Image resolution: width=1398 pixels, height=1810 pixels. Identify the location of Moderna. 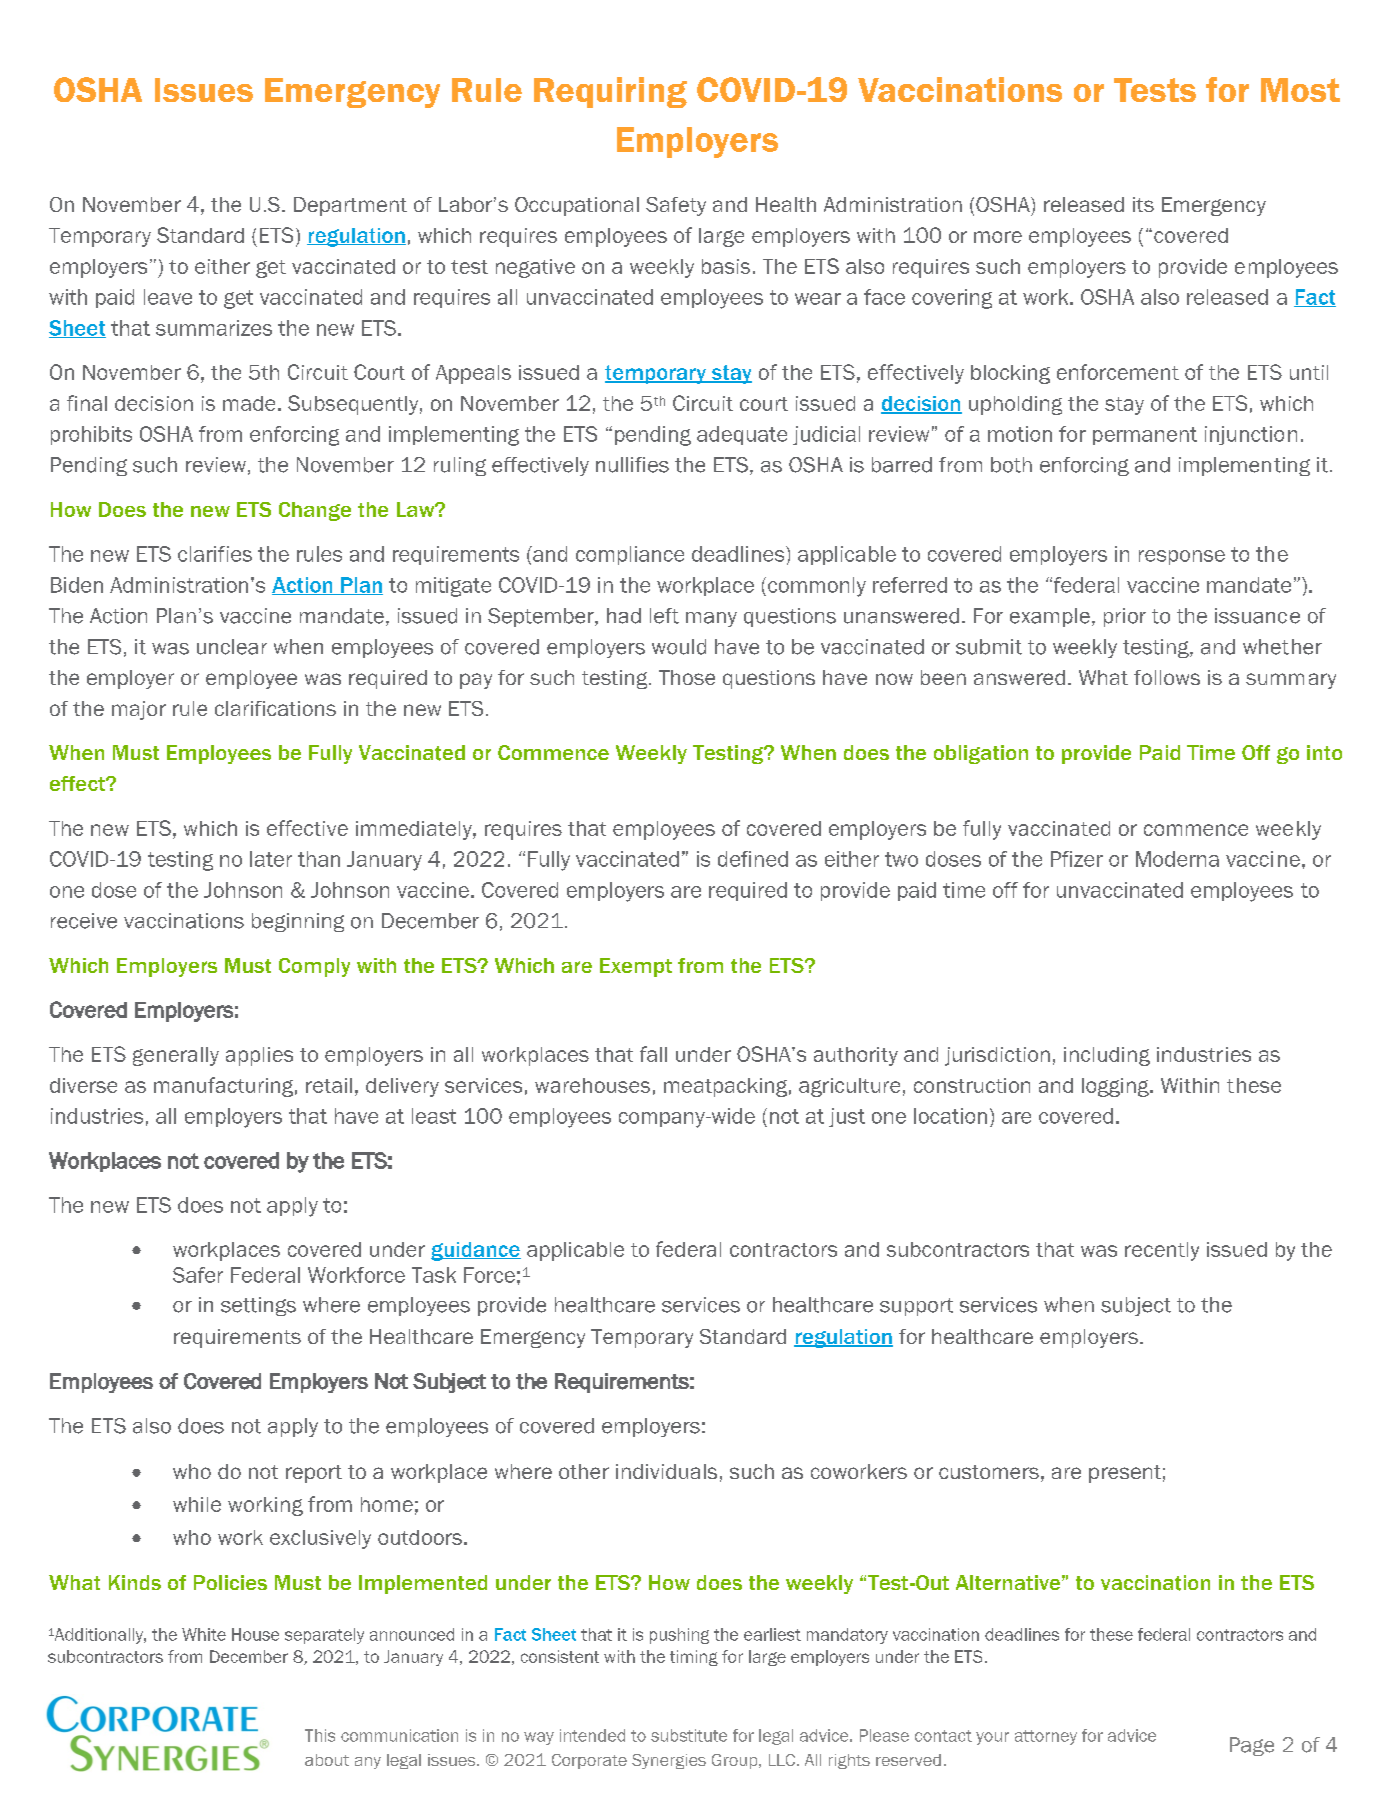
(1177, 859).
